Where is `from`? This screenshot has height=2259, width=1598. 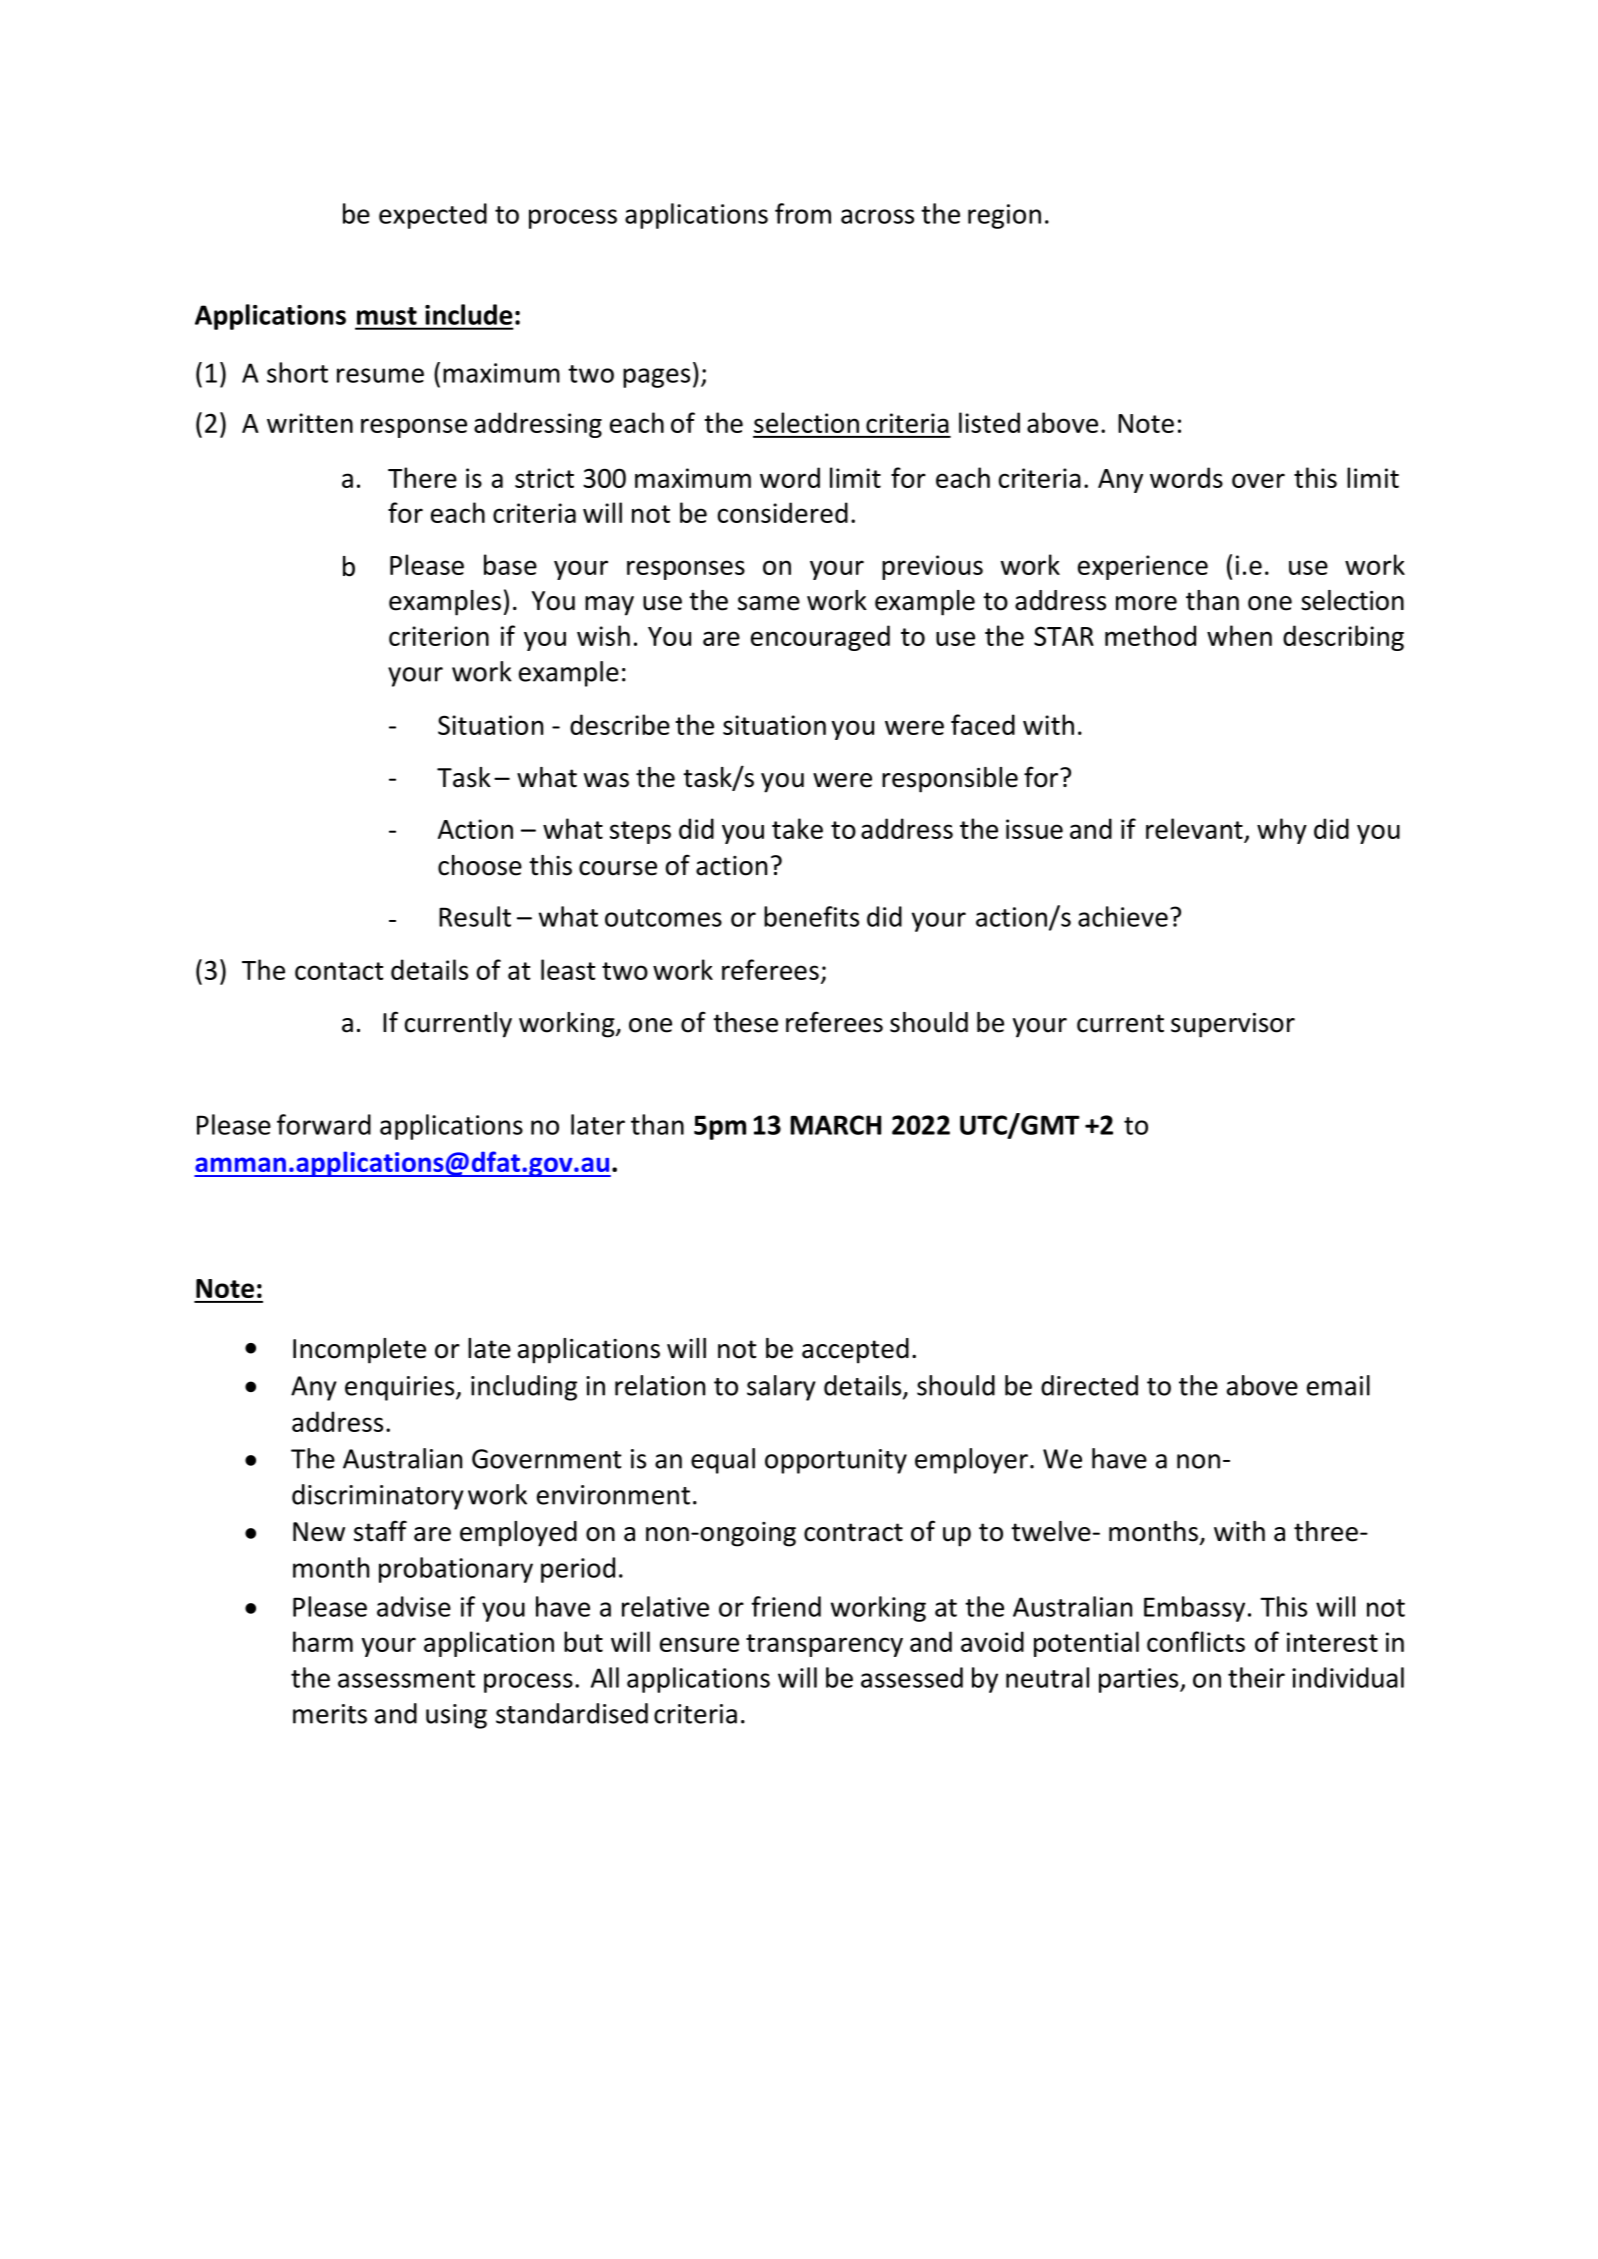
from is located at coordinates (803, 213).
